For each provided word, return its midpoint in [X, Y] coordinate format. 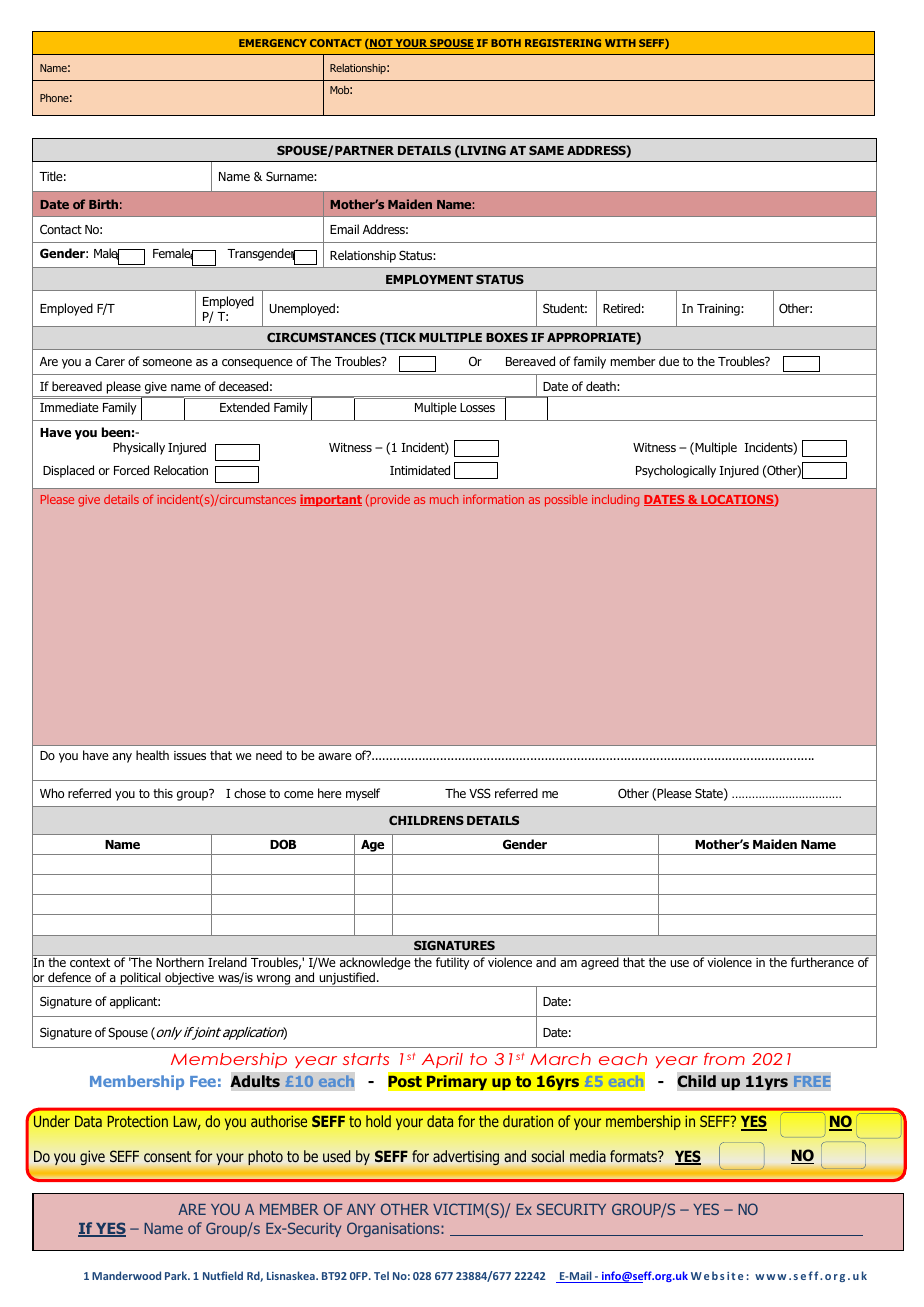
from [724, 1059]
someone [167, 362]
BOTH [506, 43]
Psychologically [676, 471]
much [444, 499]
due [669, 361]
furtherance [822, 962]
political [140, 979]
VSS [480, 793]
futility [452, 963]
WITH [620, 43]
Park [177, 1275]
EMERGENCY [273, 43]
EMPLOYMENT [429, 279]
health [152, 755]
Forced [131, 470]
